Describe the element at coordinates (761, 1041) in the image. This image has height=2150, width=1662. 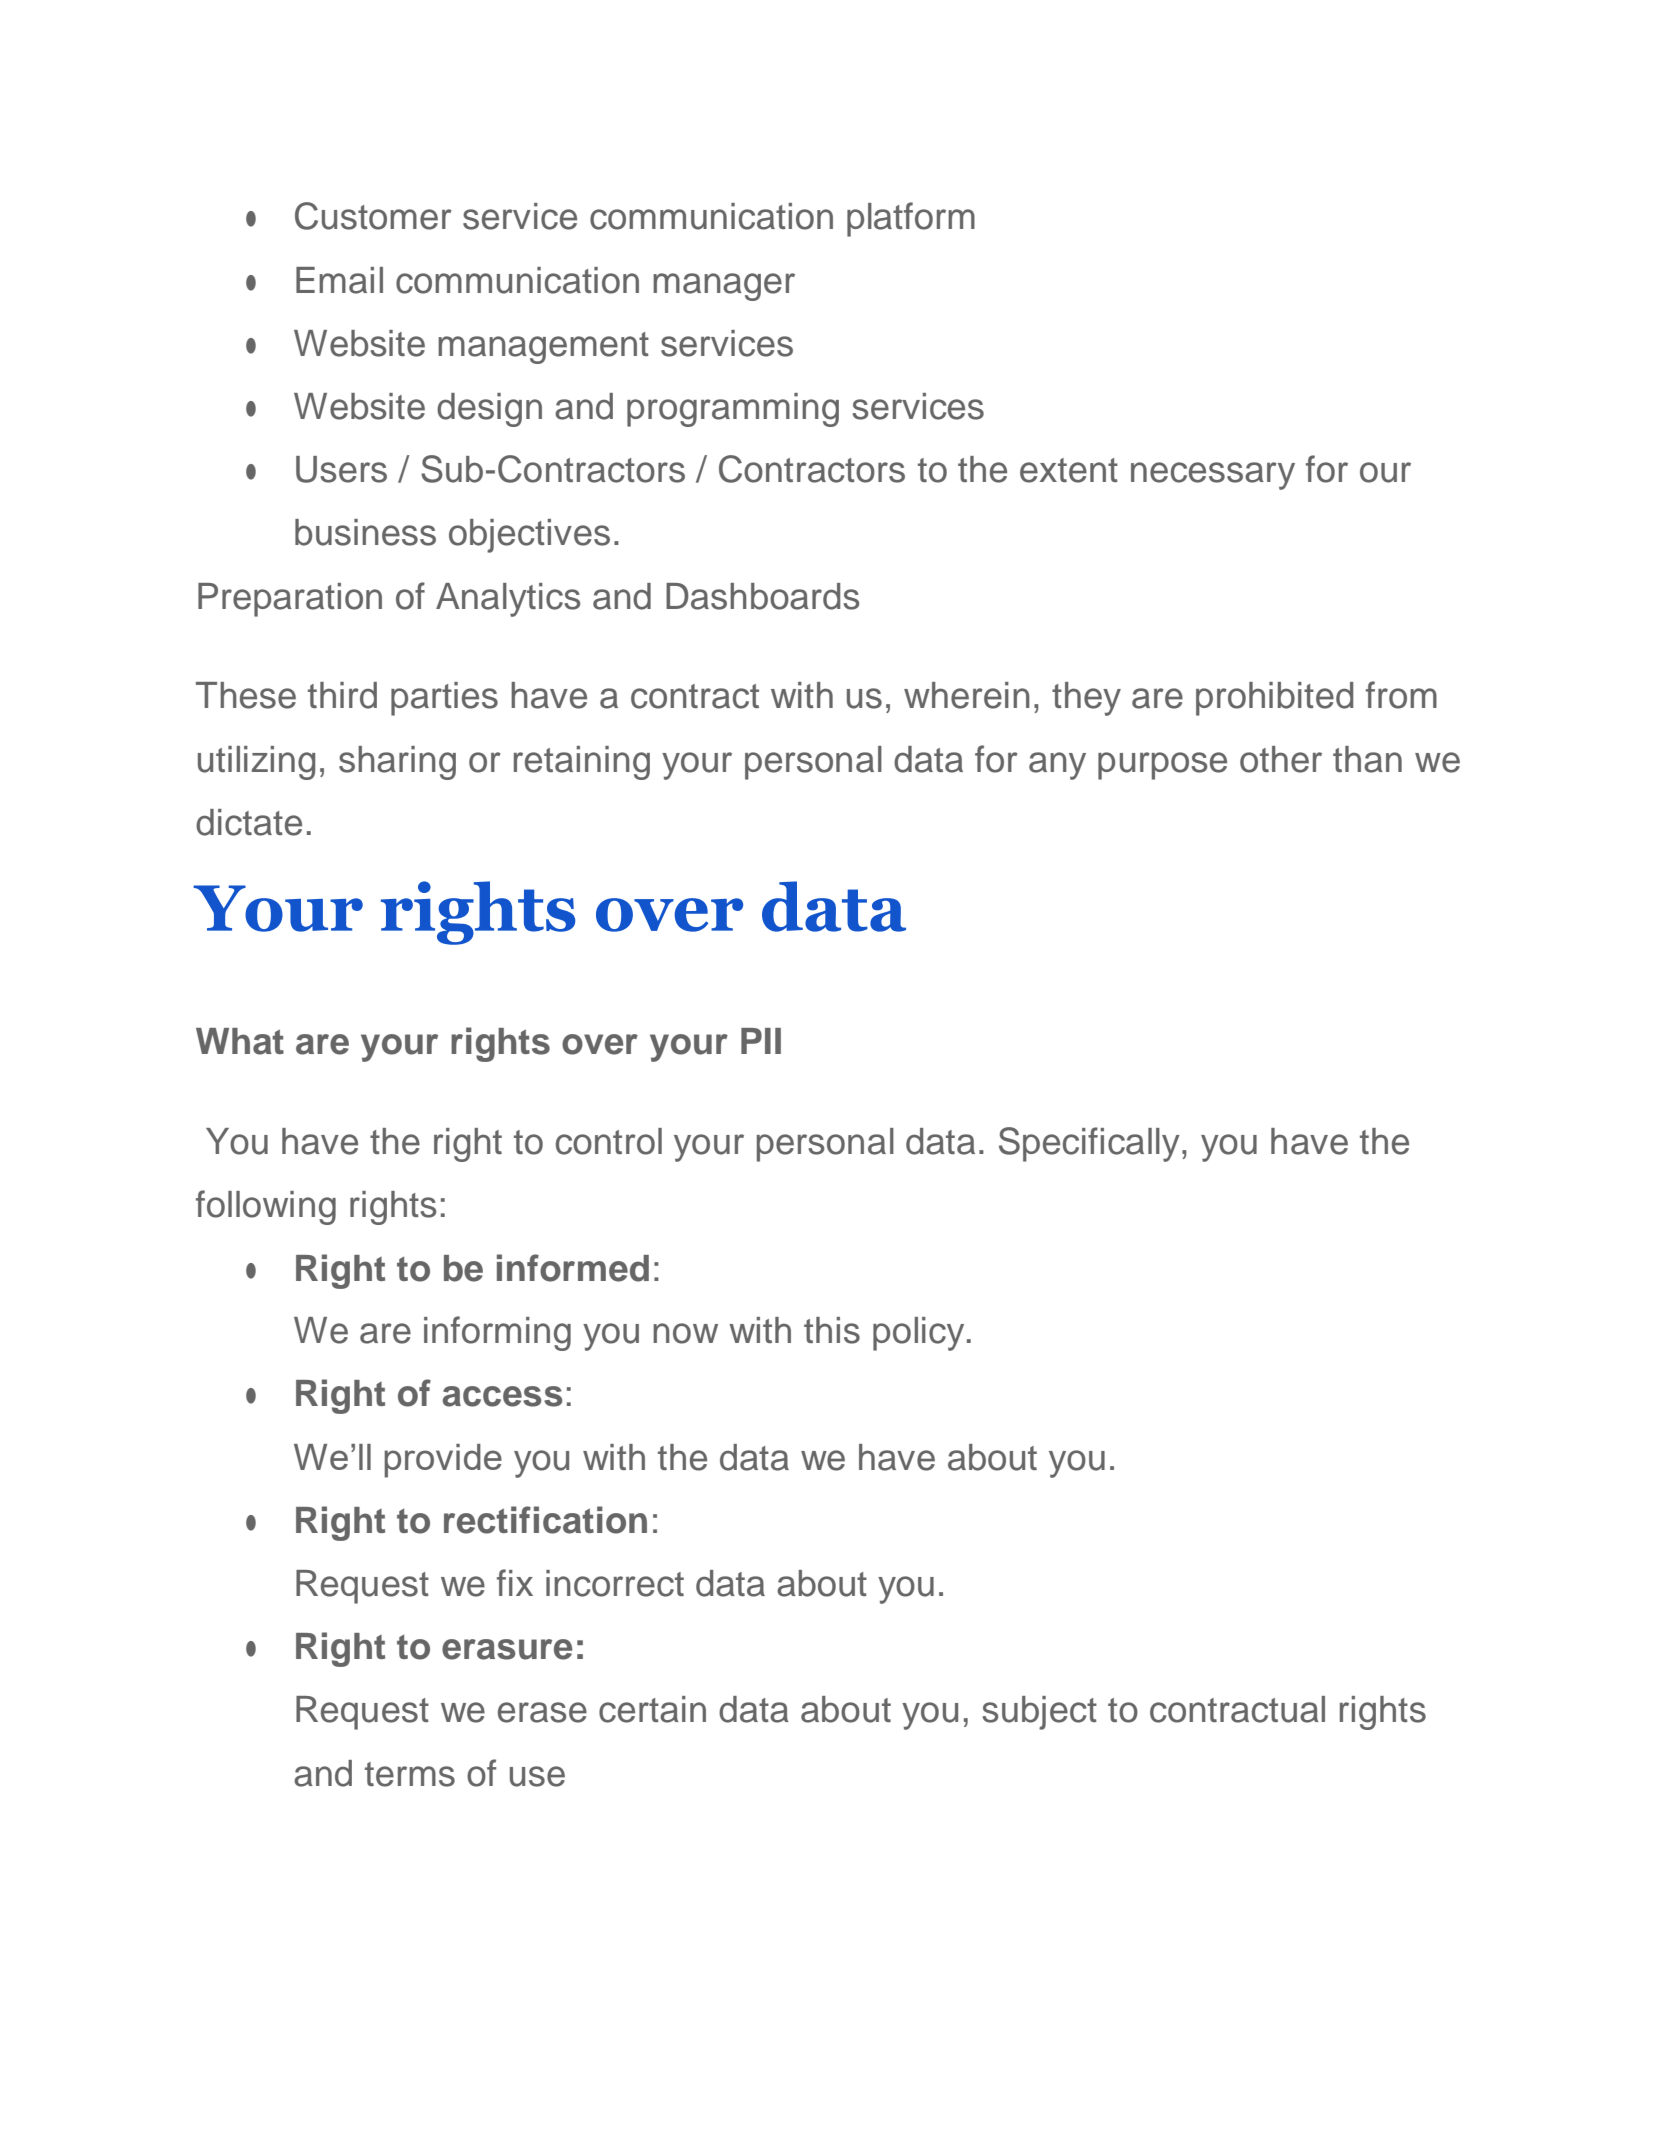
I see `PII` at that location.
